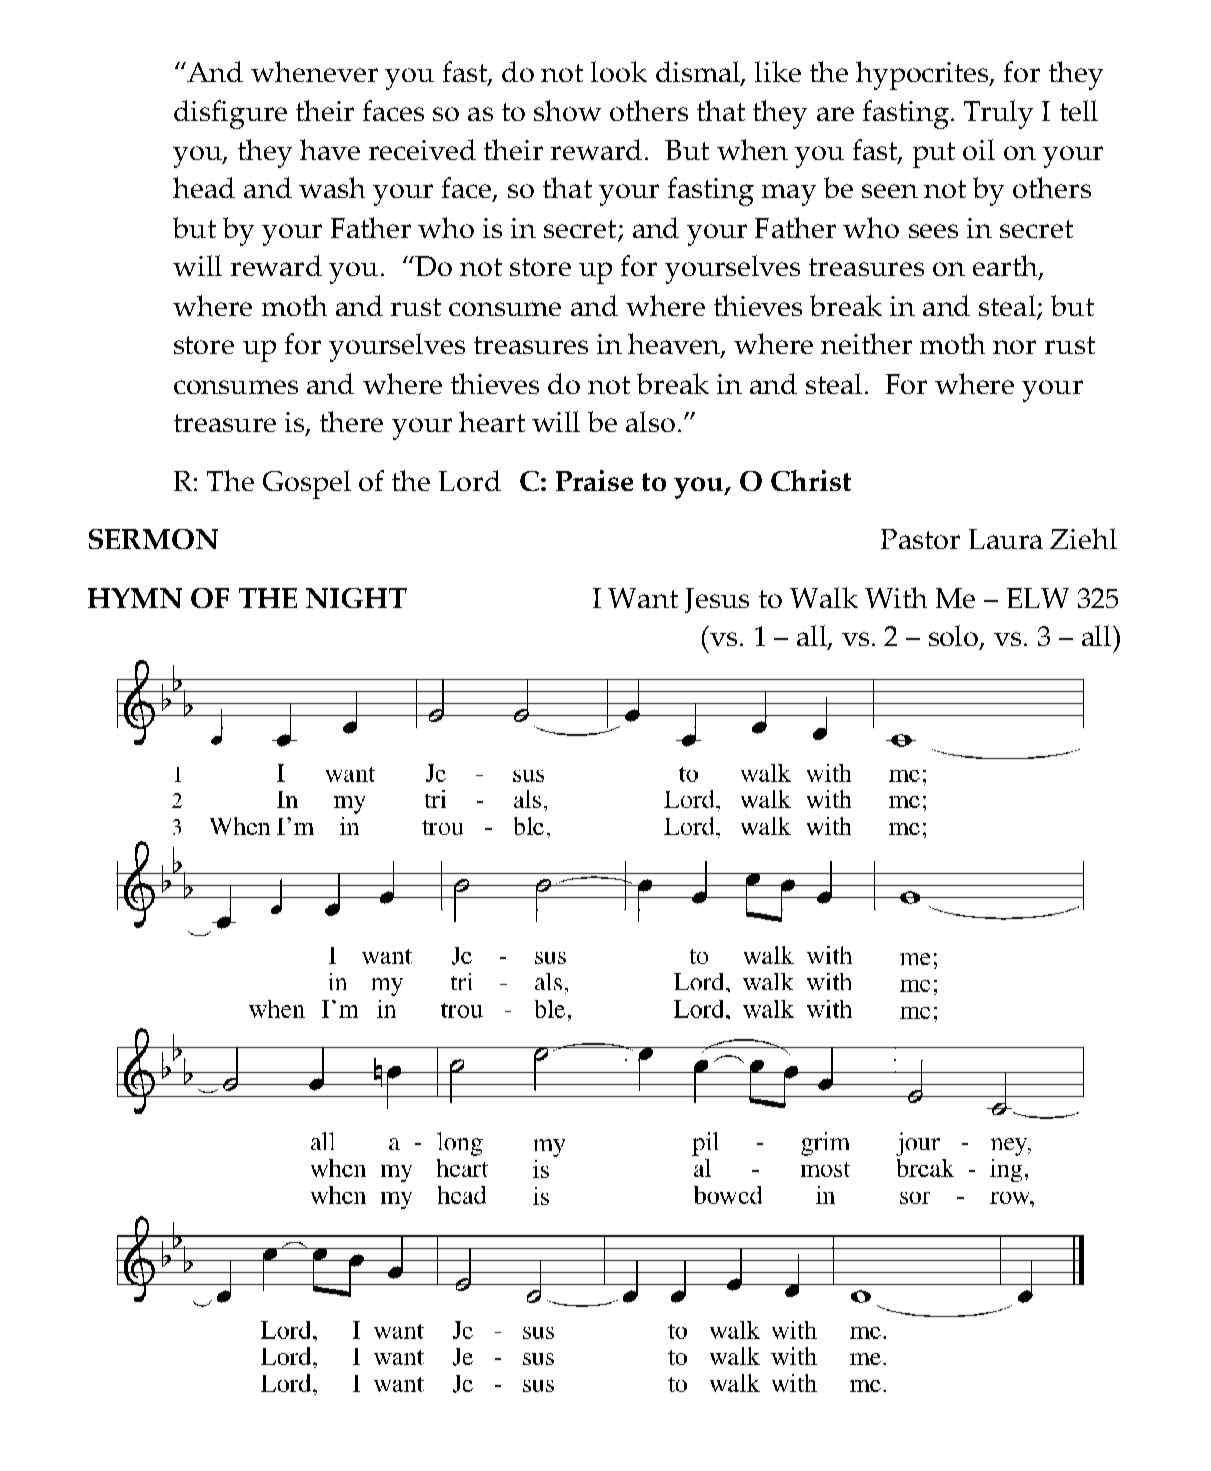 This screenshot has height=1471, width=1211. Describe the element at coordinates (356, 598) in the screenshot. I see `NIGHT` at that location.
